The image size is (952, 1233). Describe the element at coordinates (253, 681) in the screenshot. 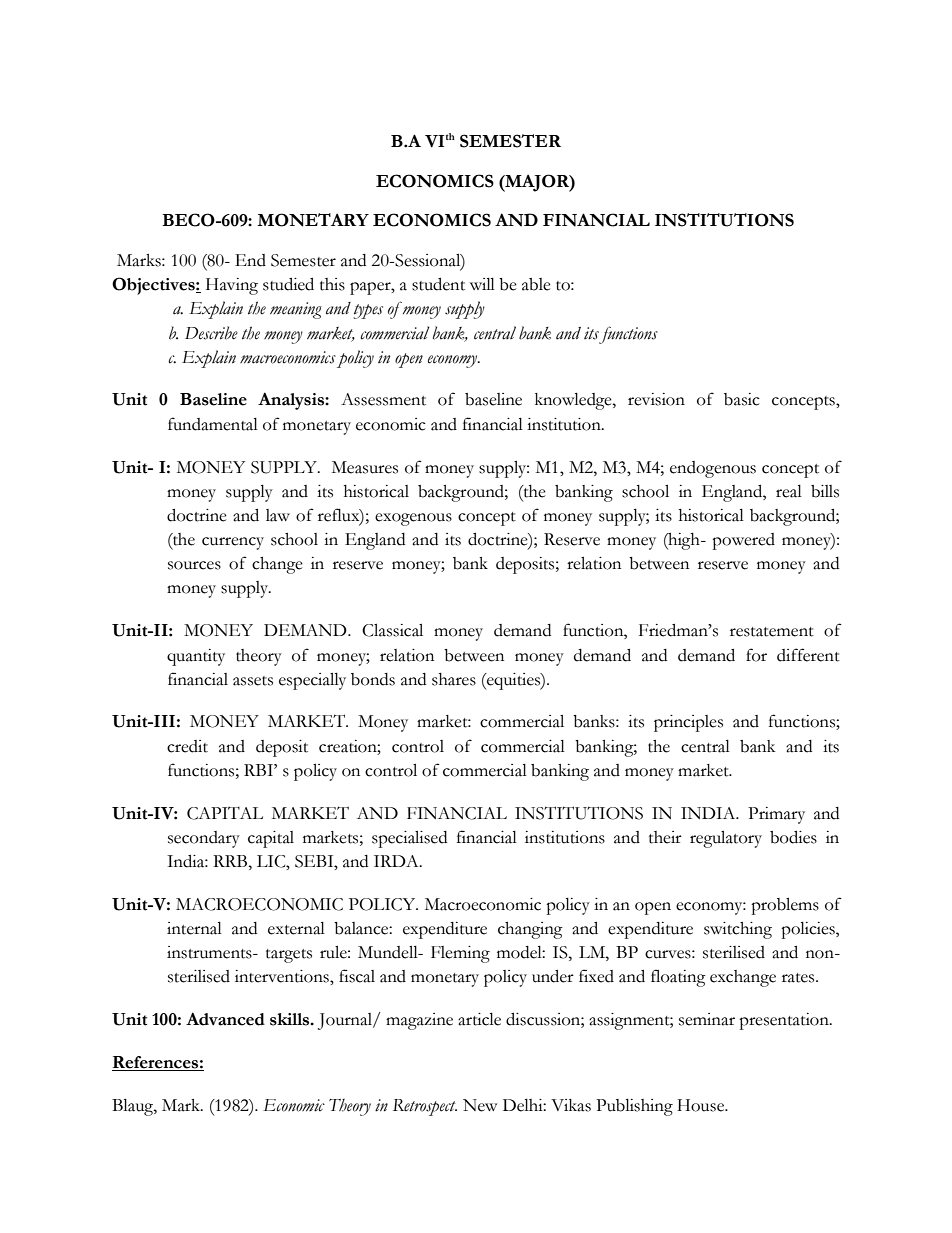

I see `assets` at that location.
